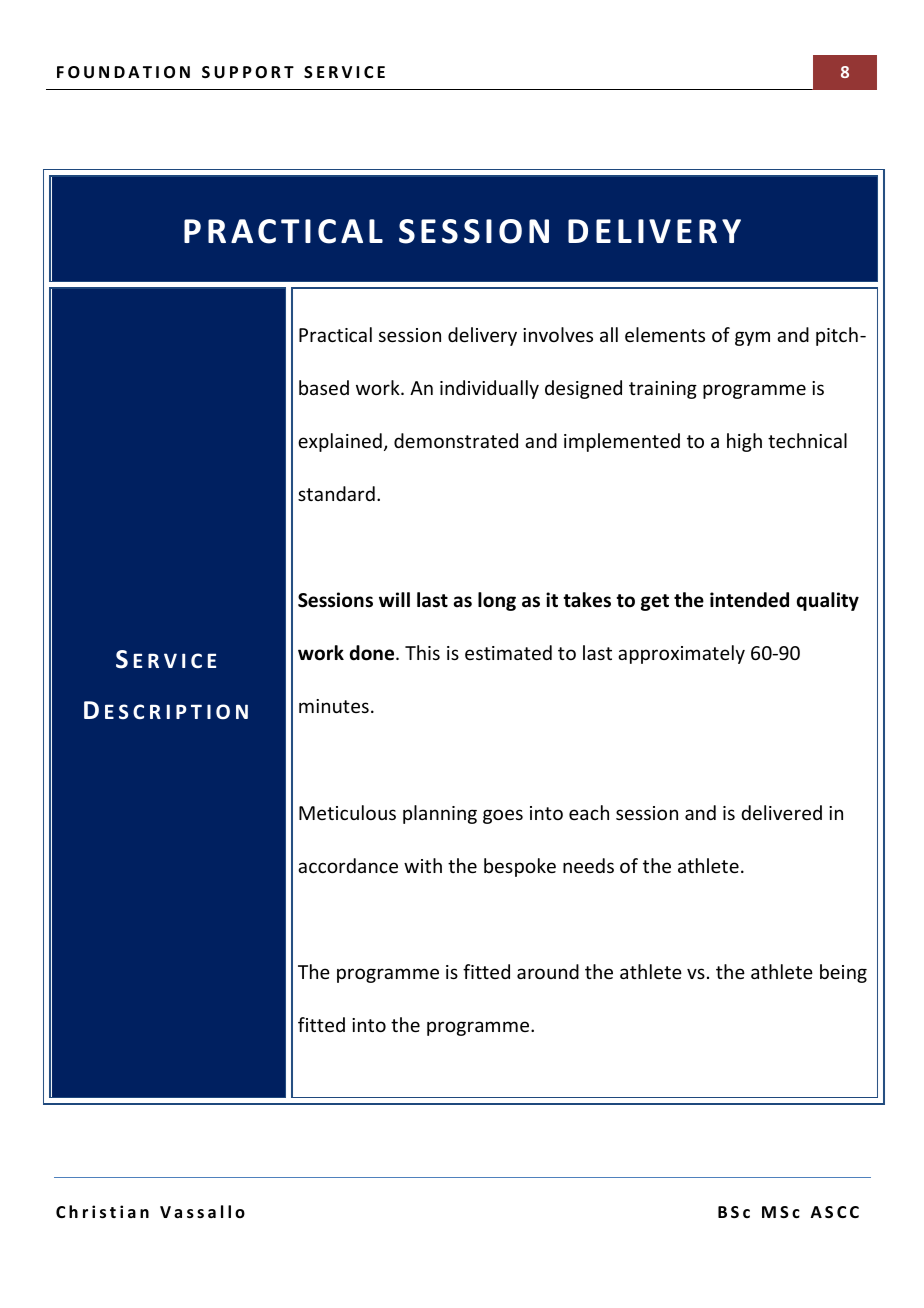  What do you see at coordinates (423, 865) in the screenshot?
I see `with` at bounding box center [423, 865].
